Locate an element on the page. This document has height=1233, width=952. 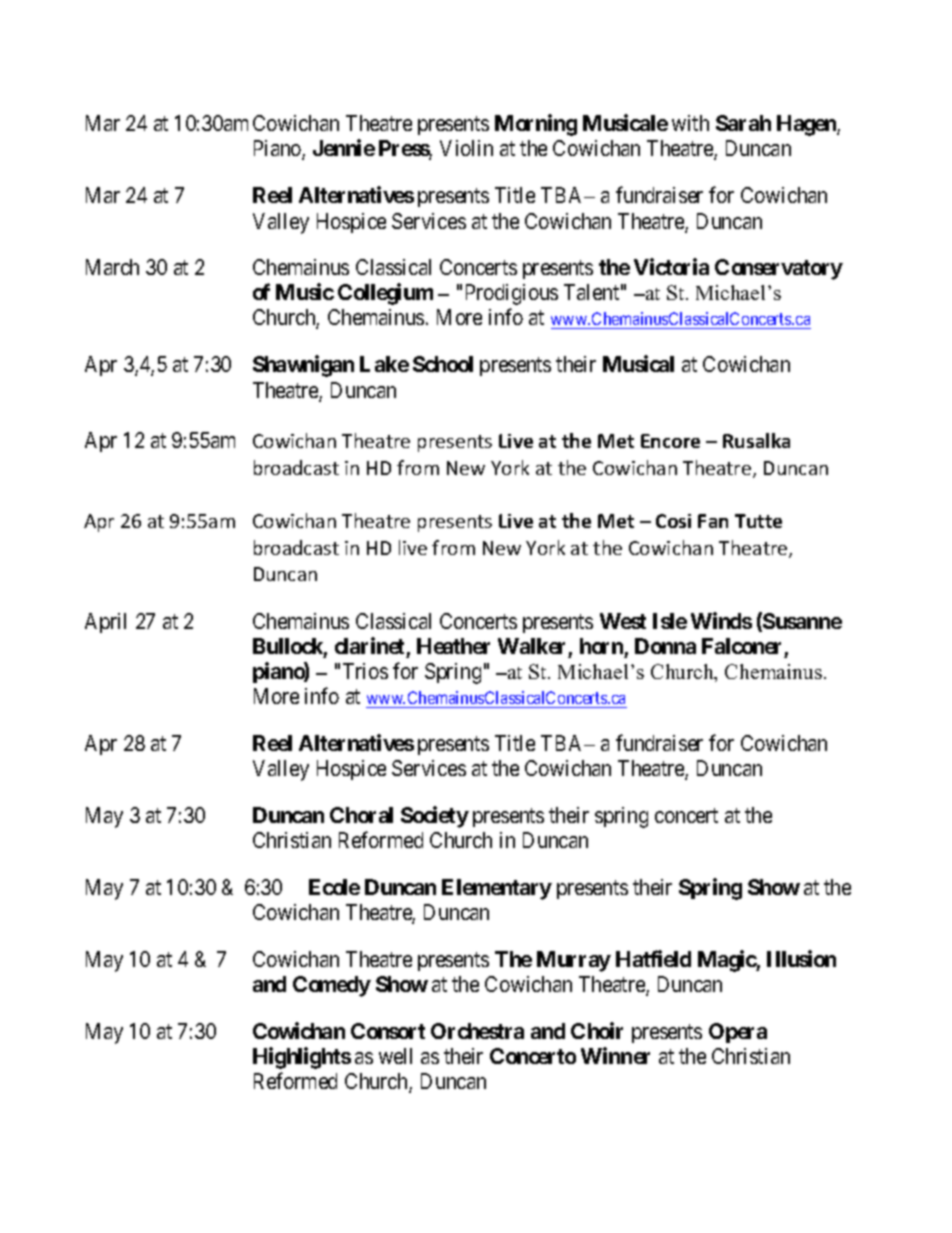
Donna is located at coordinates (665, 646).
